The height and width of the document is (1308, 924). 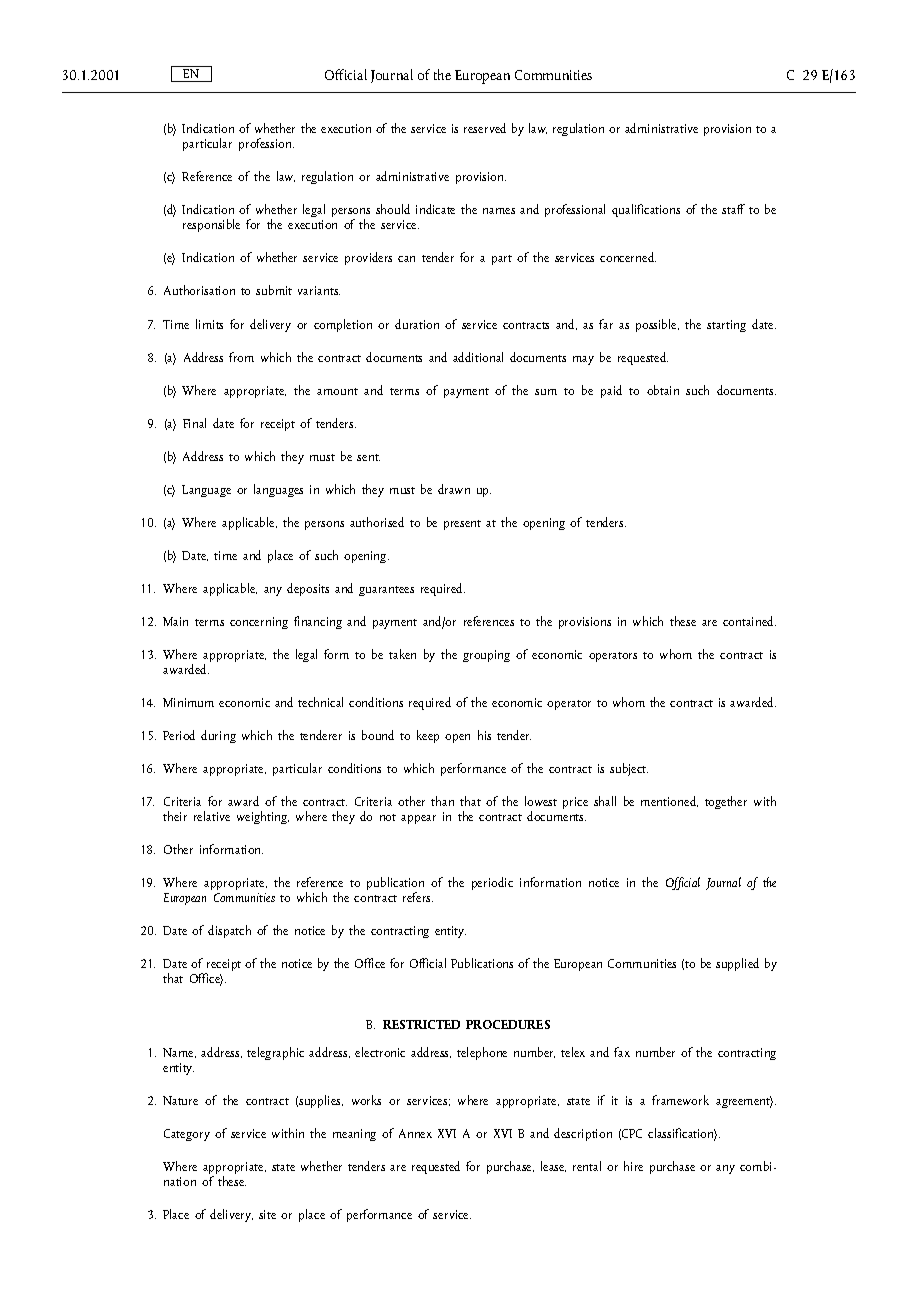 I want to click on obtain, so click(x=663, y=390).
